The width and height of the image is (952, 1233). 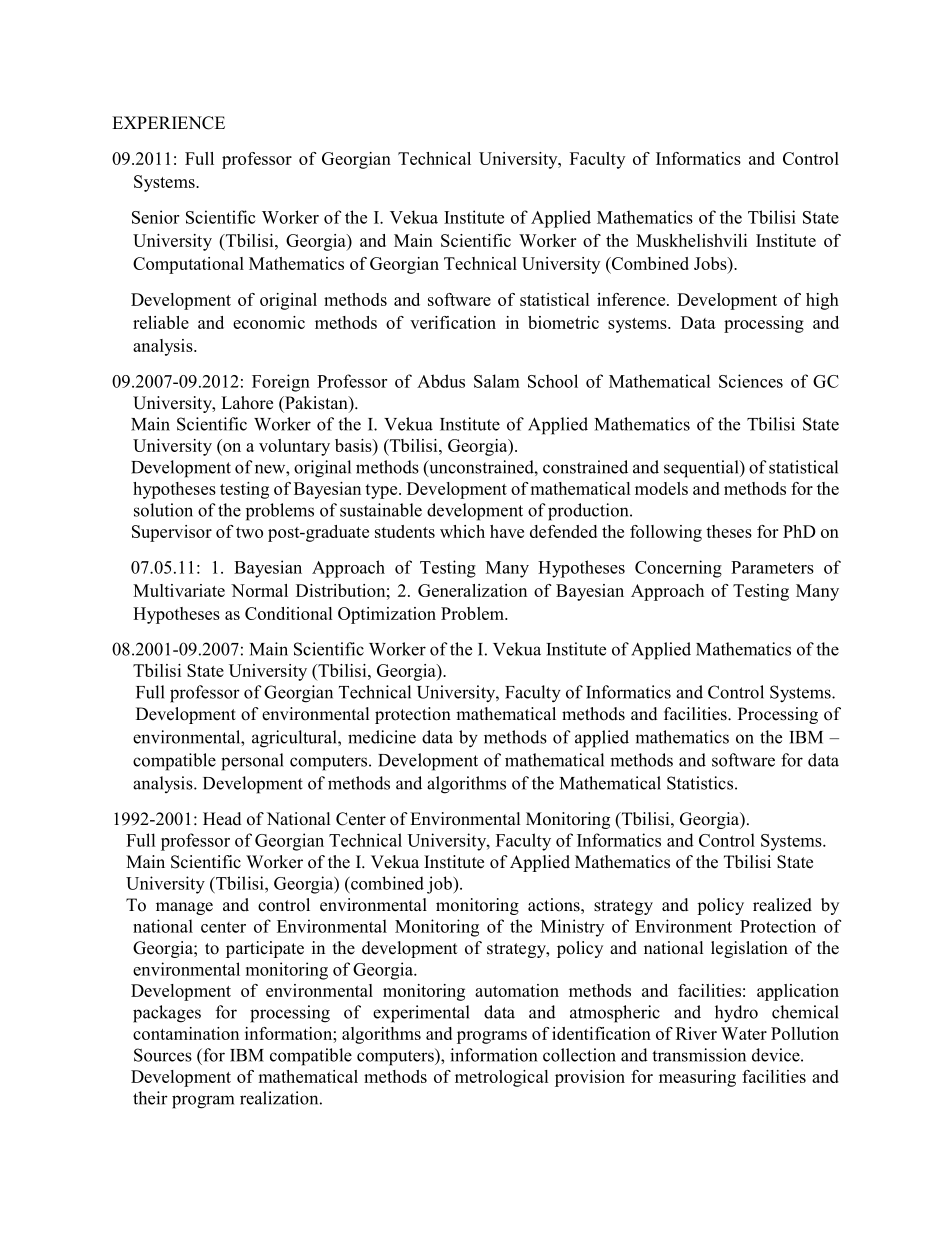 What do you see at coordinates (294, 447) in the image?
I see `voluntary` at bounding box center [294, 447].
